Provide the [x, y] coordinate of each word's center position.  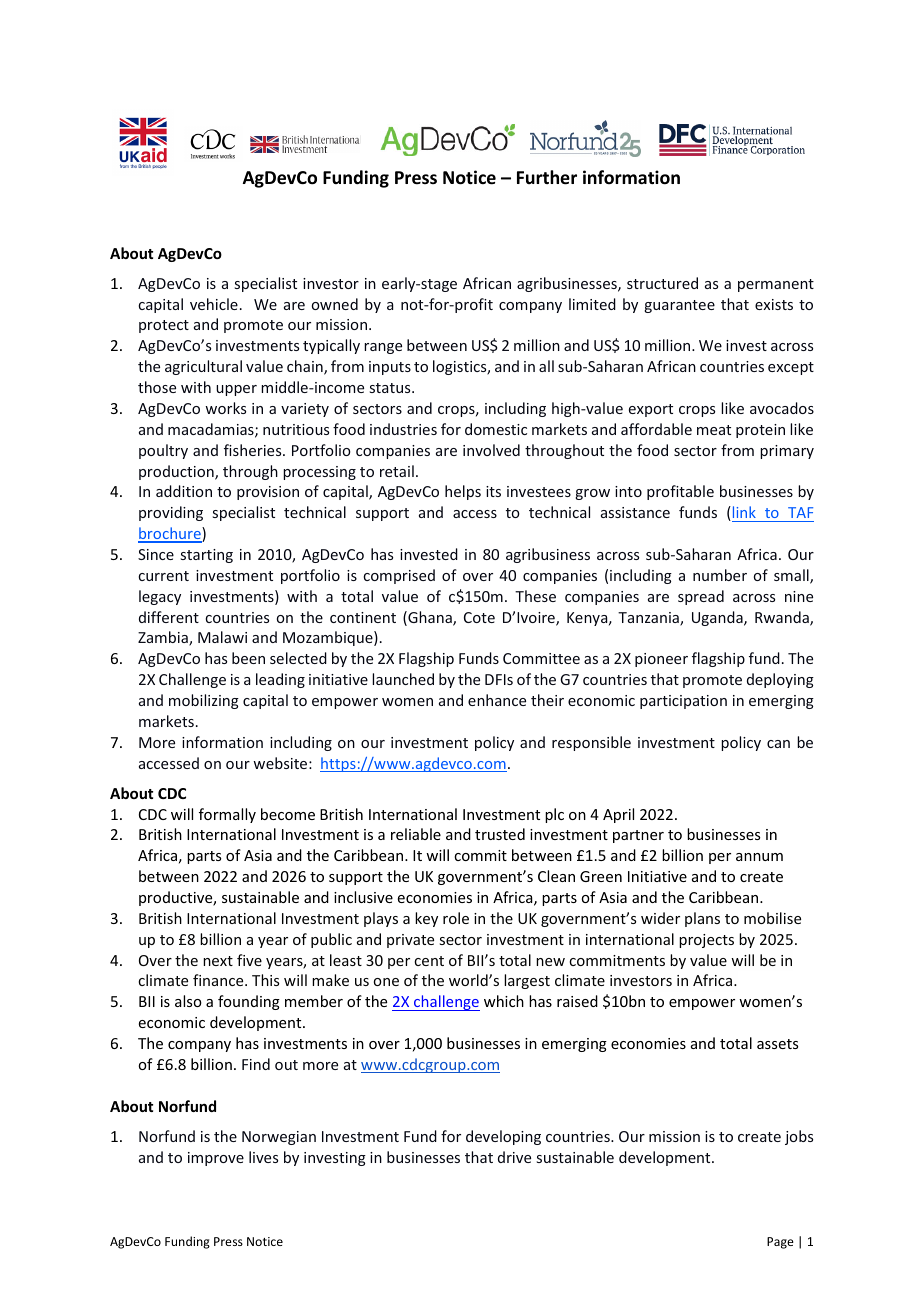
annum [759, 857]
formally [227, 815]
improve [216, 1159]
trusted [500, 834]
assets [777, 1044]
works [225, 408]
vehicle [214, 304]
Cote [479, 617]
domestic [496, 429]
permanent [776, 285]
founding [249, 1002]
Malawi [222, 637]
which [504, 1001]
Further [547, 177]
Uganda [718, 618]
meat [714, 430]
